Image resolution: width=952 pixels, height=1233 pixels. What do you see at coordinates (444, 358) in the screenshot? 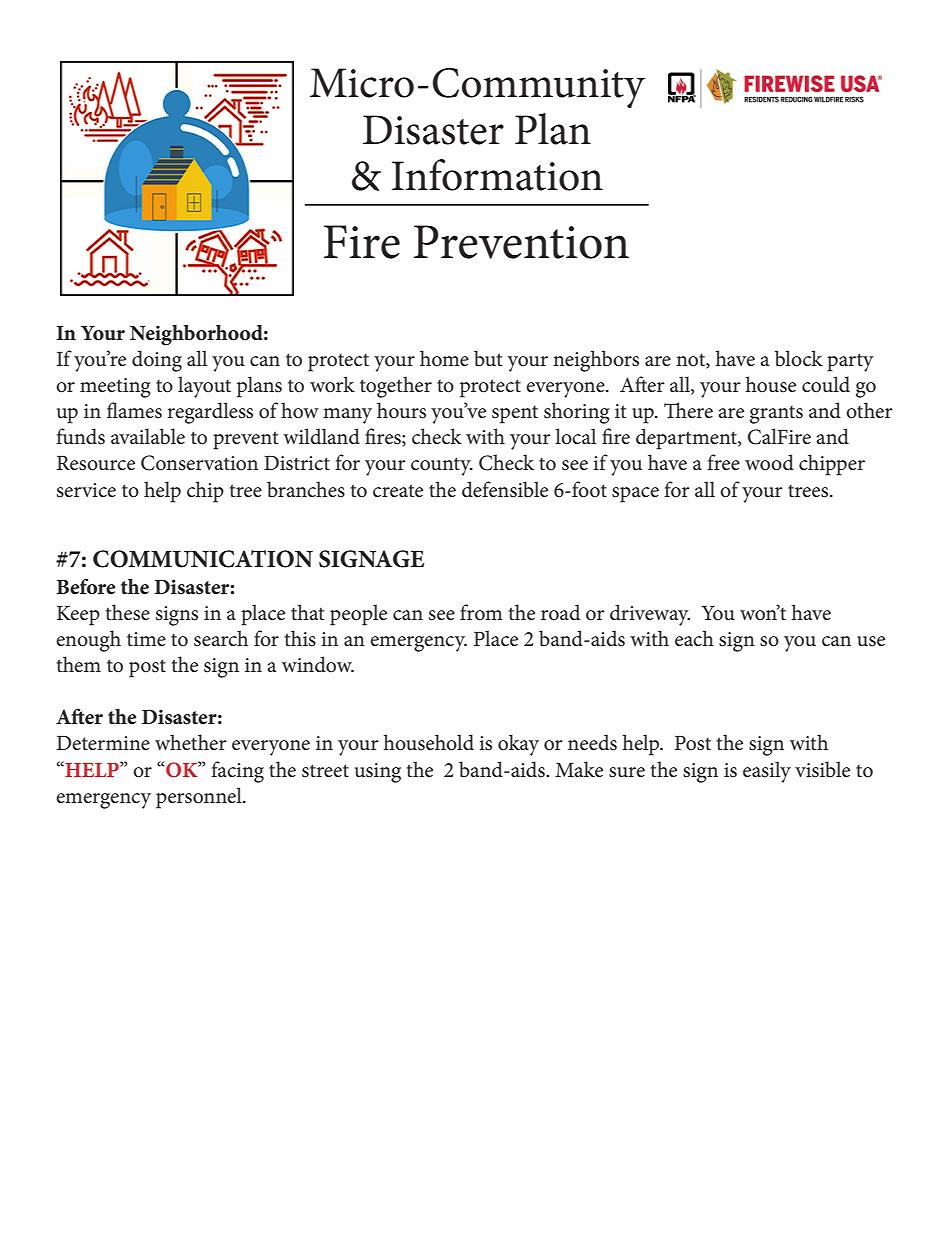
I see `home` at bounding box center [444, 358].
